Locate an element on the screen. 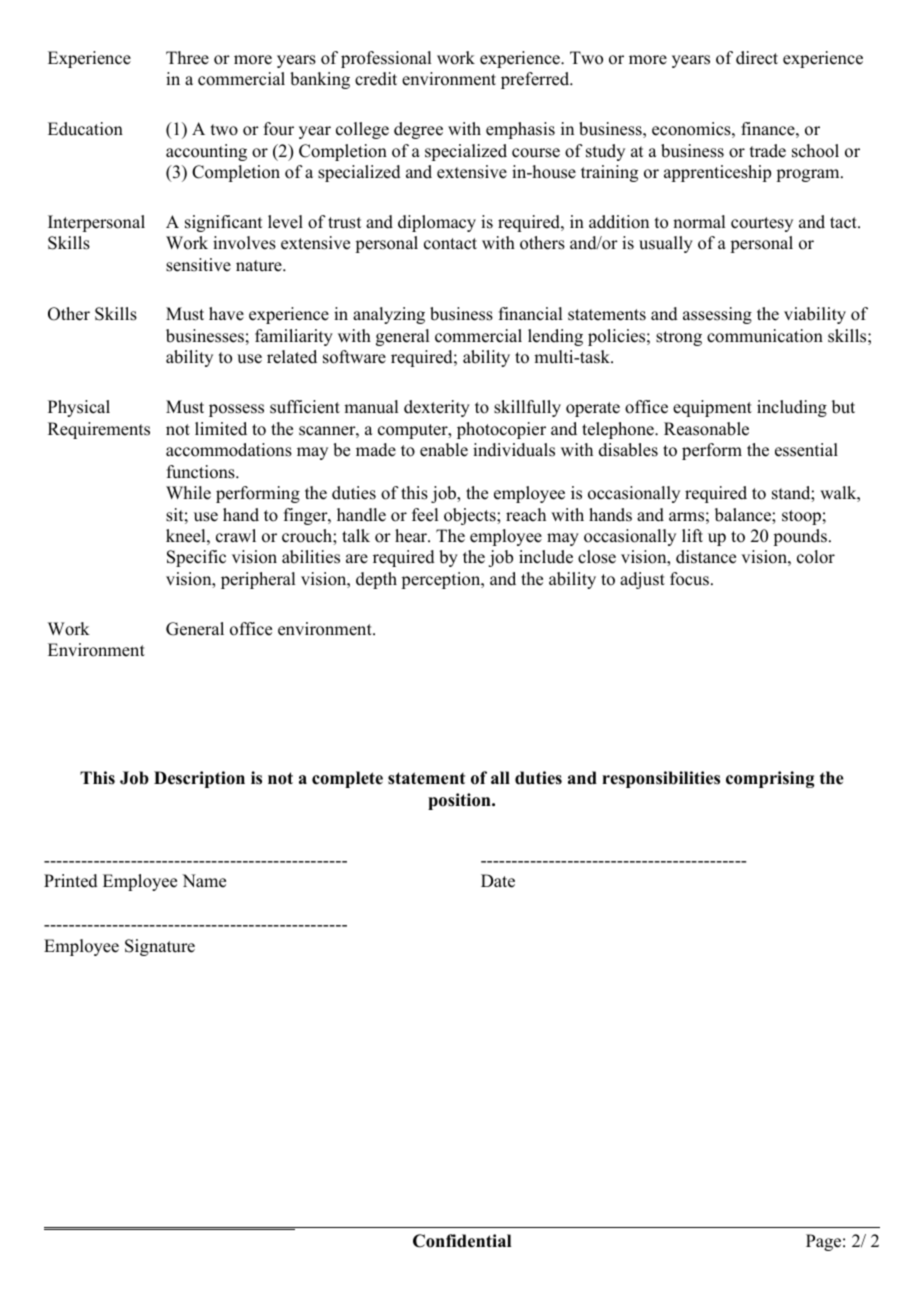 Image resolution: width=924 pixels, height=1308 pixels. communication is located at coordinates (765, 336).
